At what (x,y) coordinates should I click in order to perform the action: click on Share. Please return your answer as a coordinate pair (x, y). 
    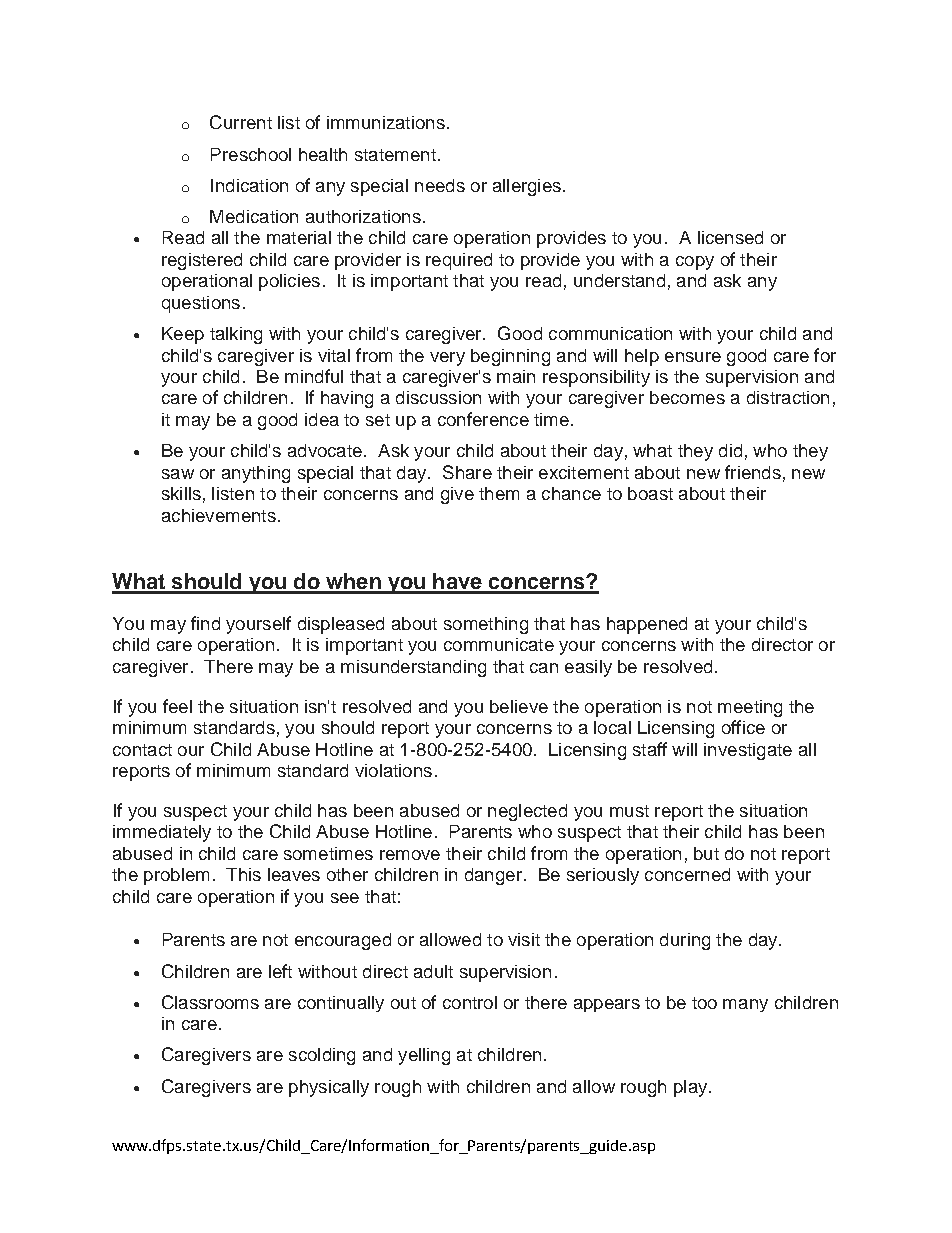
    Looking at the image, I should click on (467, 472).
